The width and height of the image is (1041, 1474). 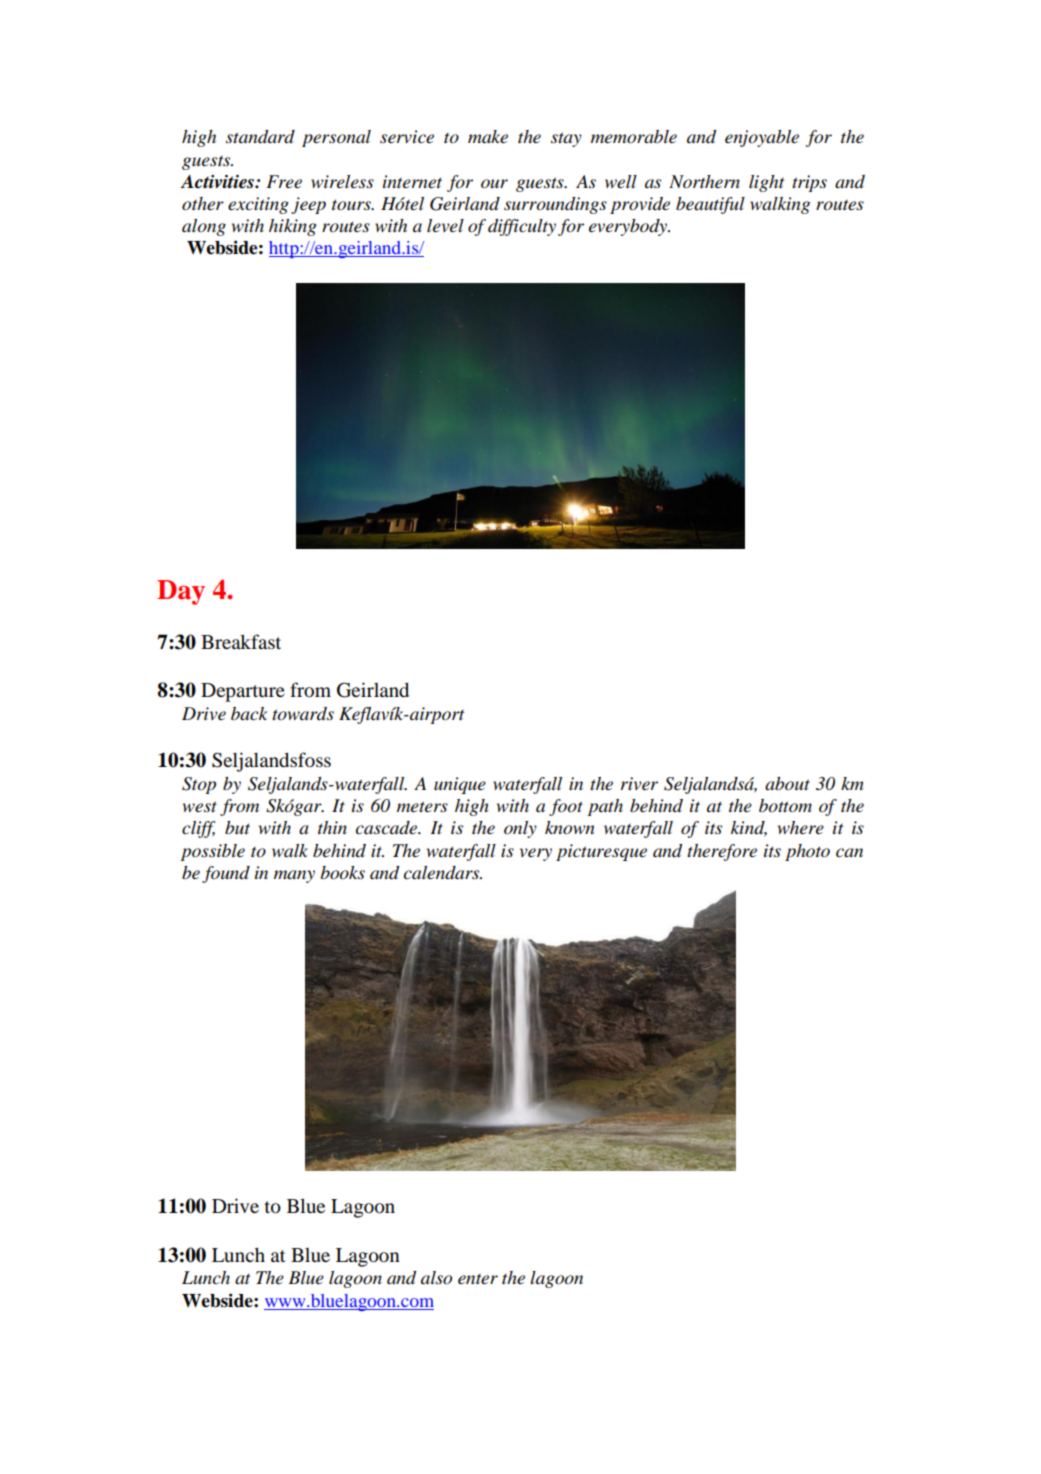 I want to click on bottom, so click(x=785, y=806).
